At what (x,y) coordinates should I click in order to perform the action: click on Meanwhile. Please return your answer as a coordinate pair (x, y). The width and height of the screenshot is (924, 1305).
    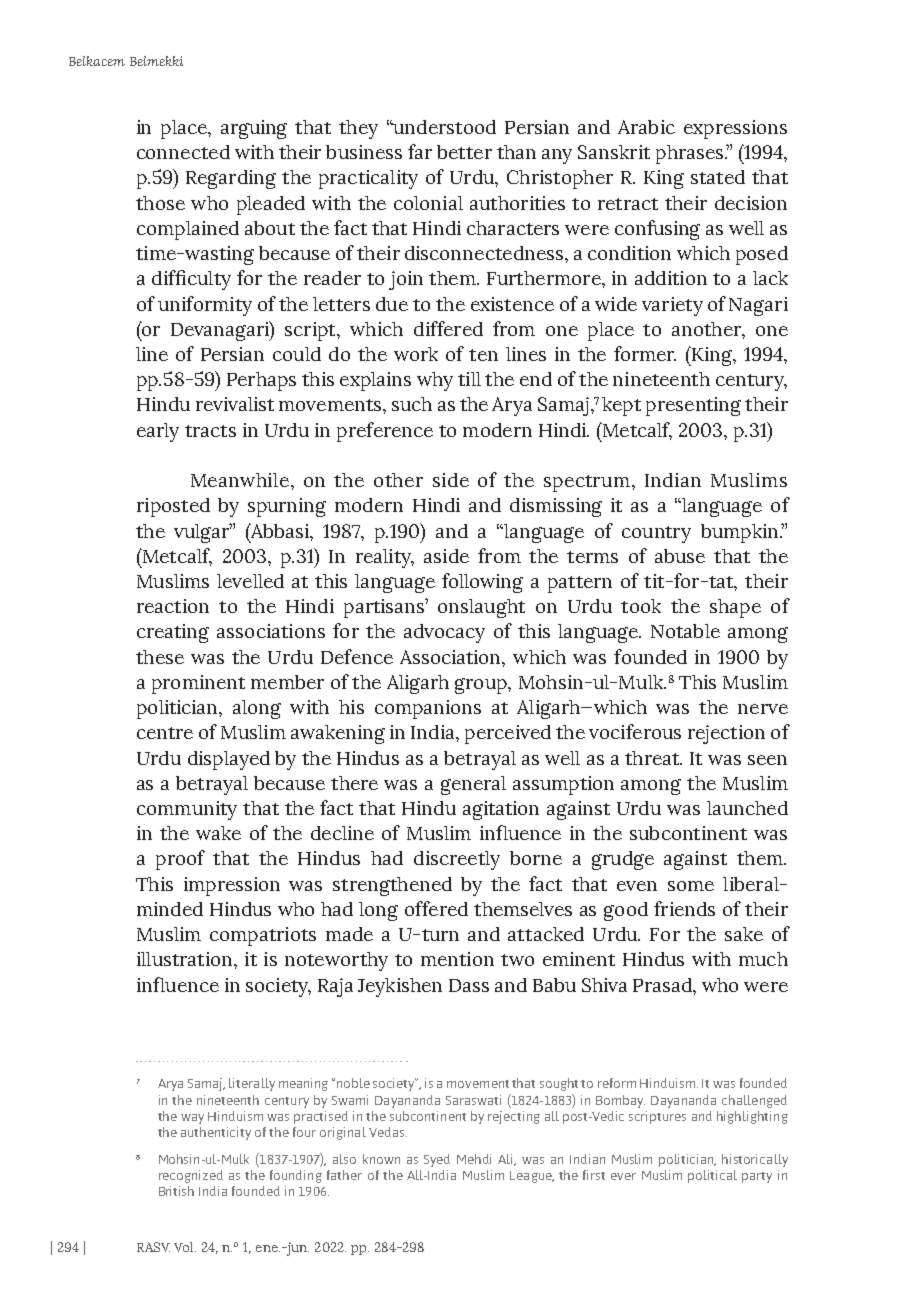
    Looking at the image, I should click on (241, 480).
